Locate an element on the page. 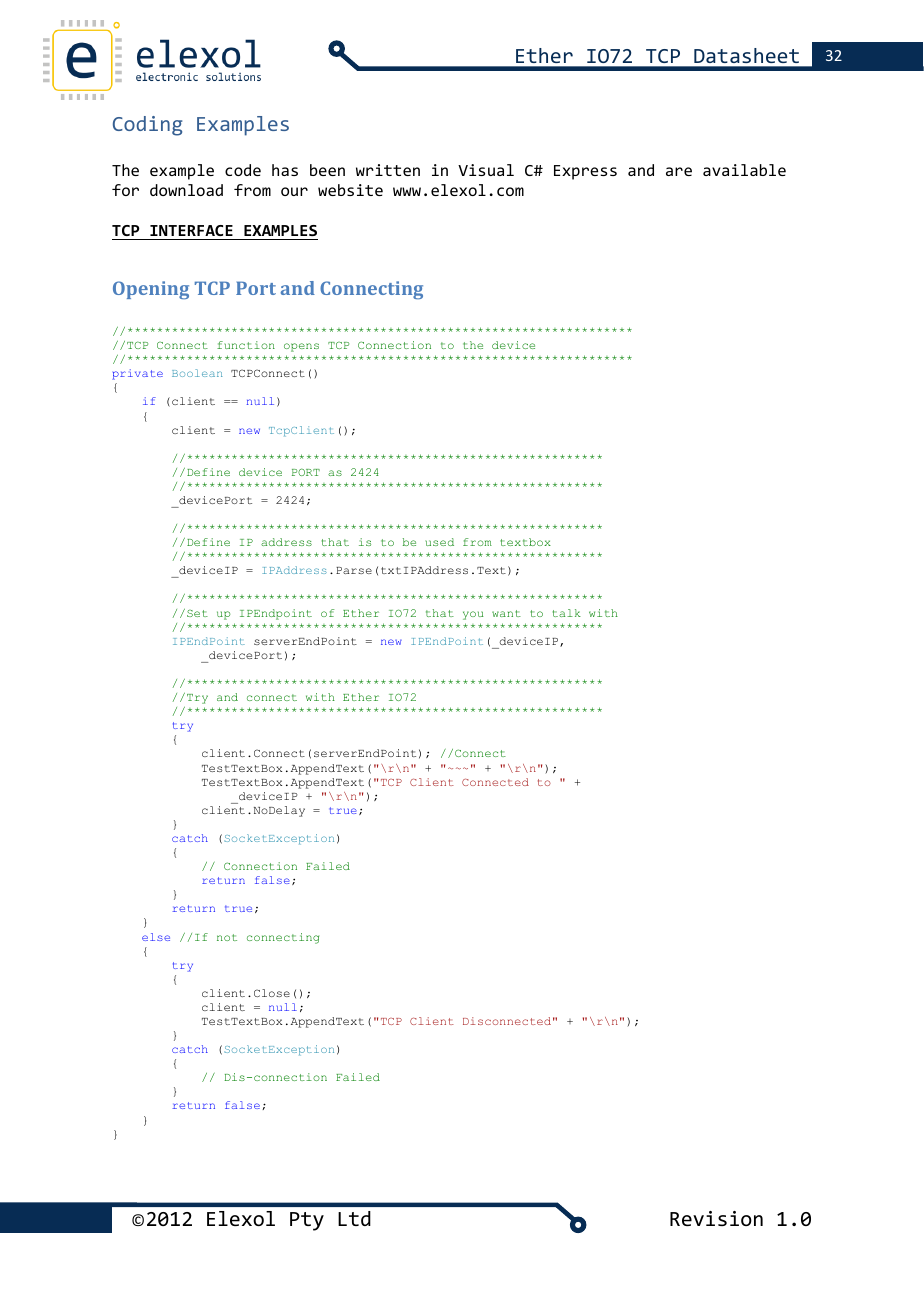 The image size is (924, 1308). download is located at coordinates (186, 190).
